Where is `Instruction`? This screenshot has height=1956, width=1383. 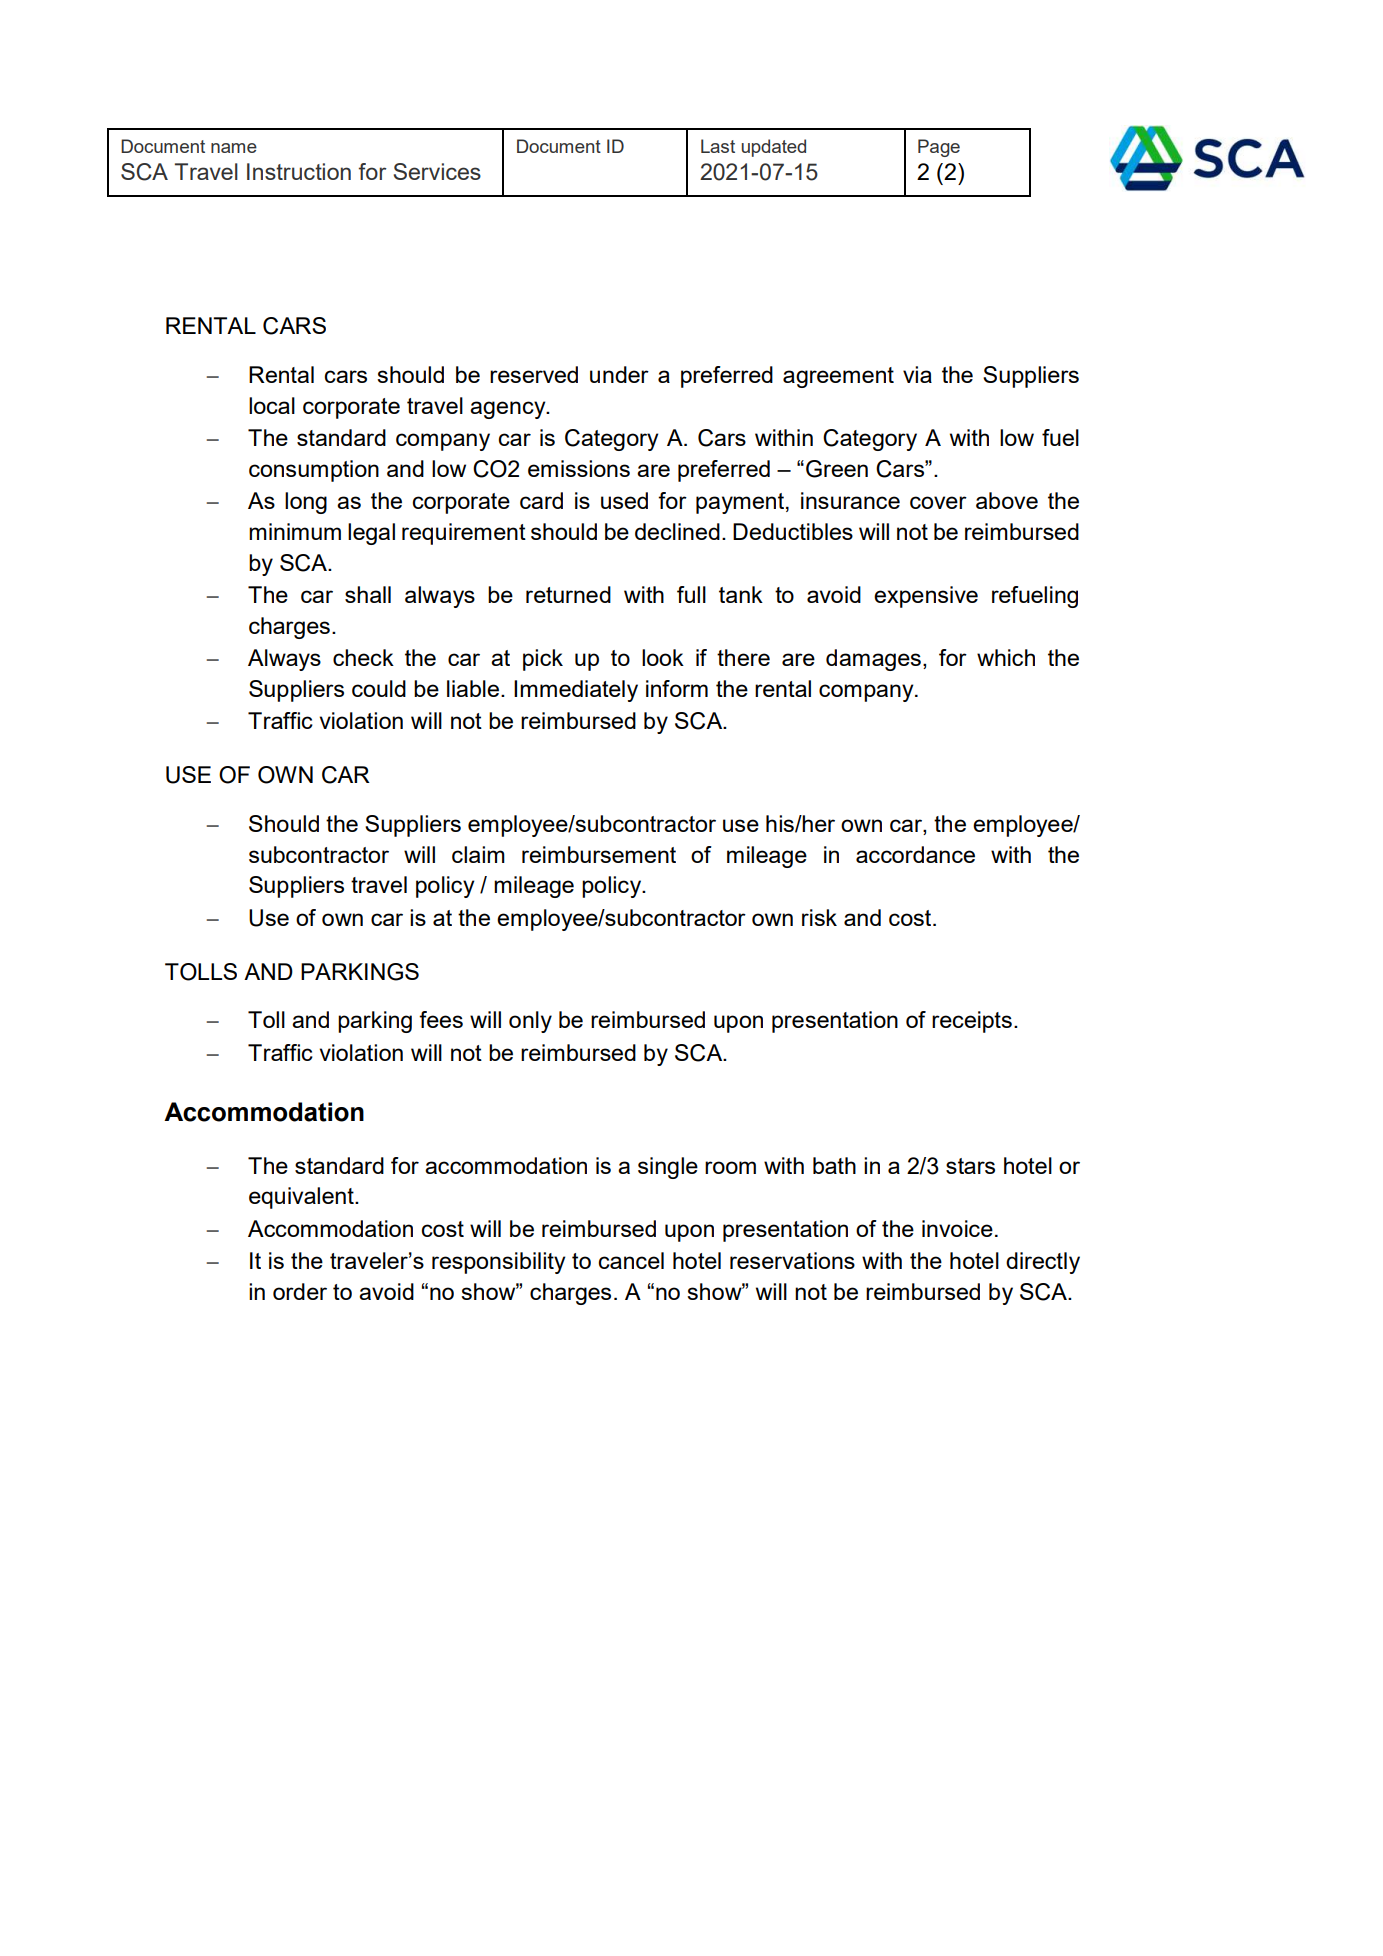
Instruction is located at coordinates (299, 171).
